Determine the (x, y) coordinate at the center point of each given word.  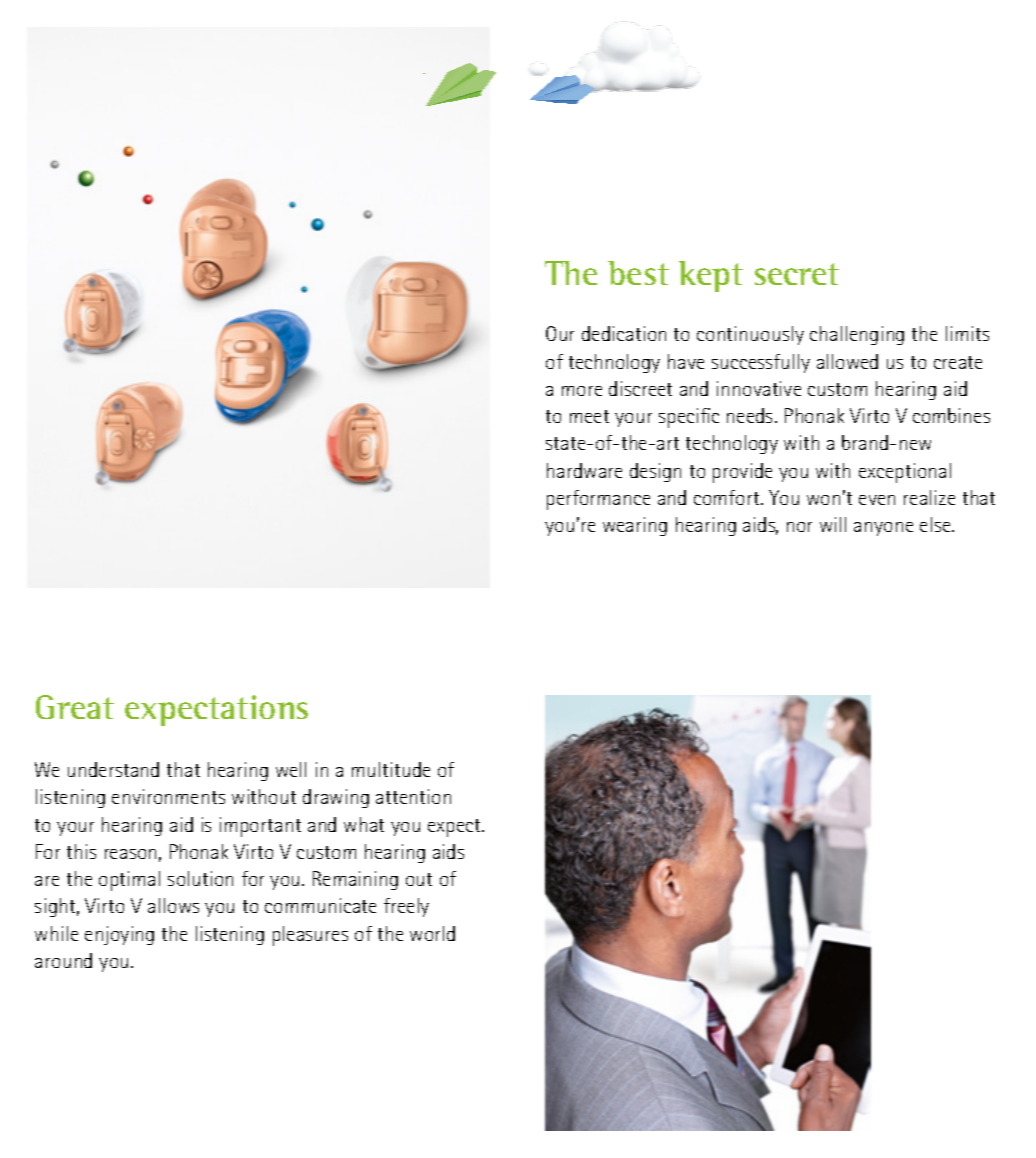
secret (797, 274)
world (432, 933)
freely (406, 907)
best (638, 273)
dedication (624, 333)
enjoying (119, 935)
